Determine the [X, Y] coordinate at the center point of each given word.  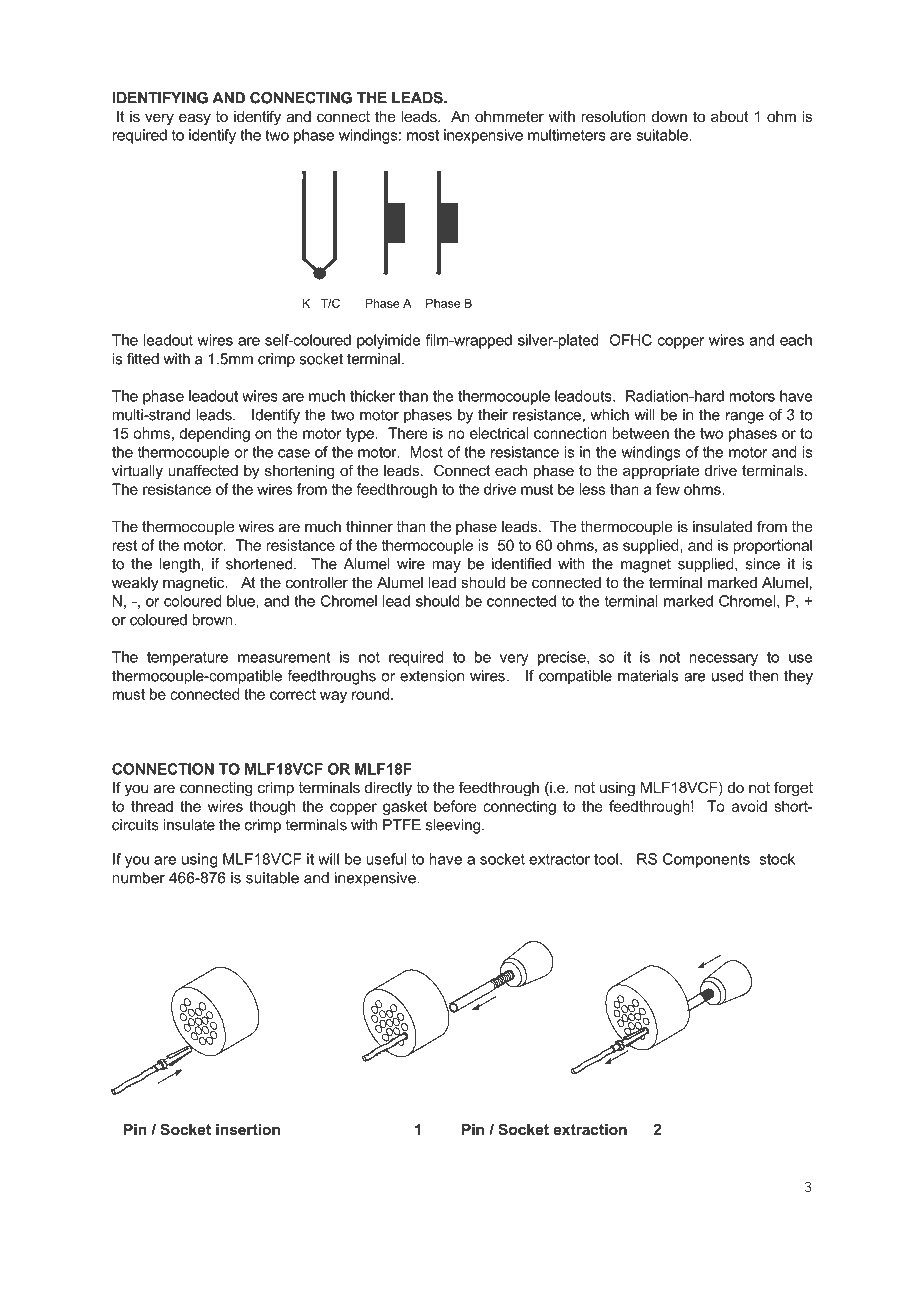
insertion [248, 1129]
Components [706, 860]
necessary [723, 660]
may [446, 567]
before [455, 806]
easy [195, 119]
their [493, 415]
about [730, 116]
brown [213, 620]
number [139, 878]
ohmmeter [509, 116]
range [745, 418]
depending [214, 434]
